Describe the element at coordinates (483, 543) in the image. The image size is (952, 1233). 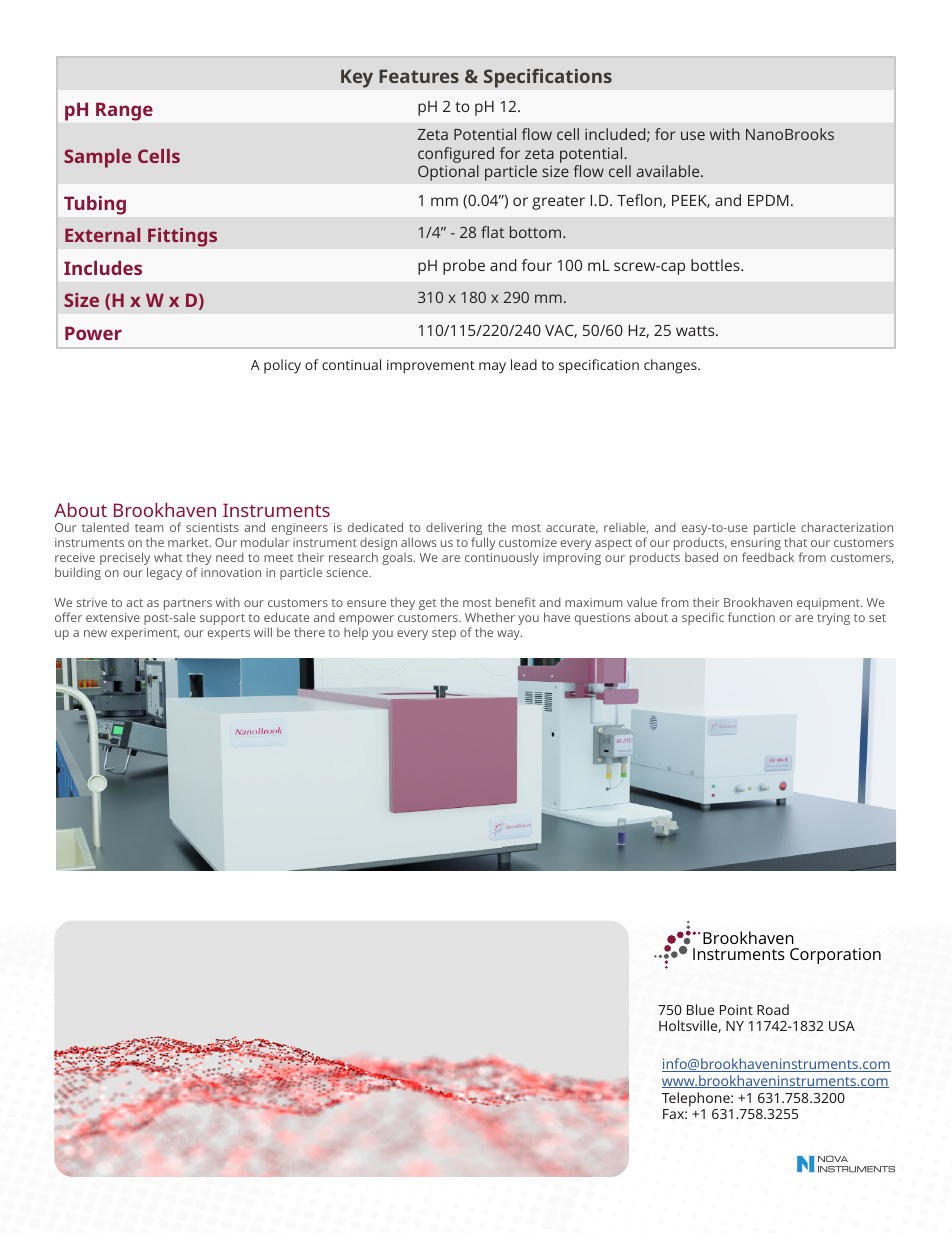
I see `fully` at that location.
